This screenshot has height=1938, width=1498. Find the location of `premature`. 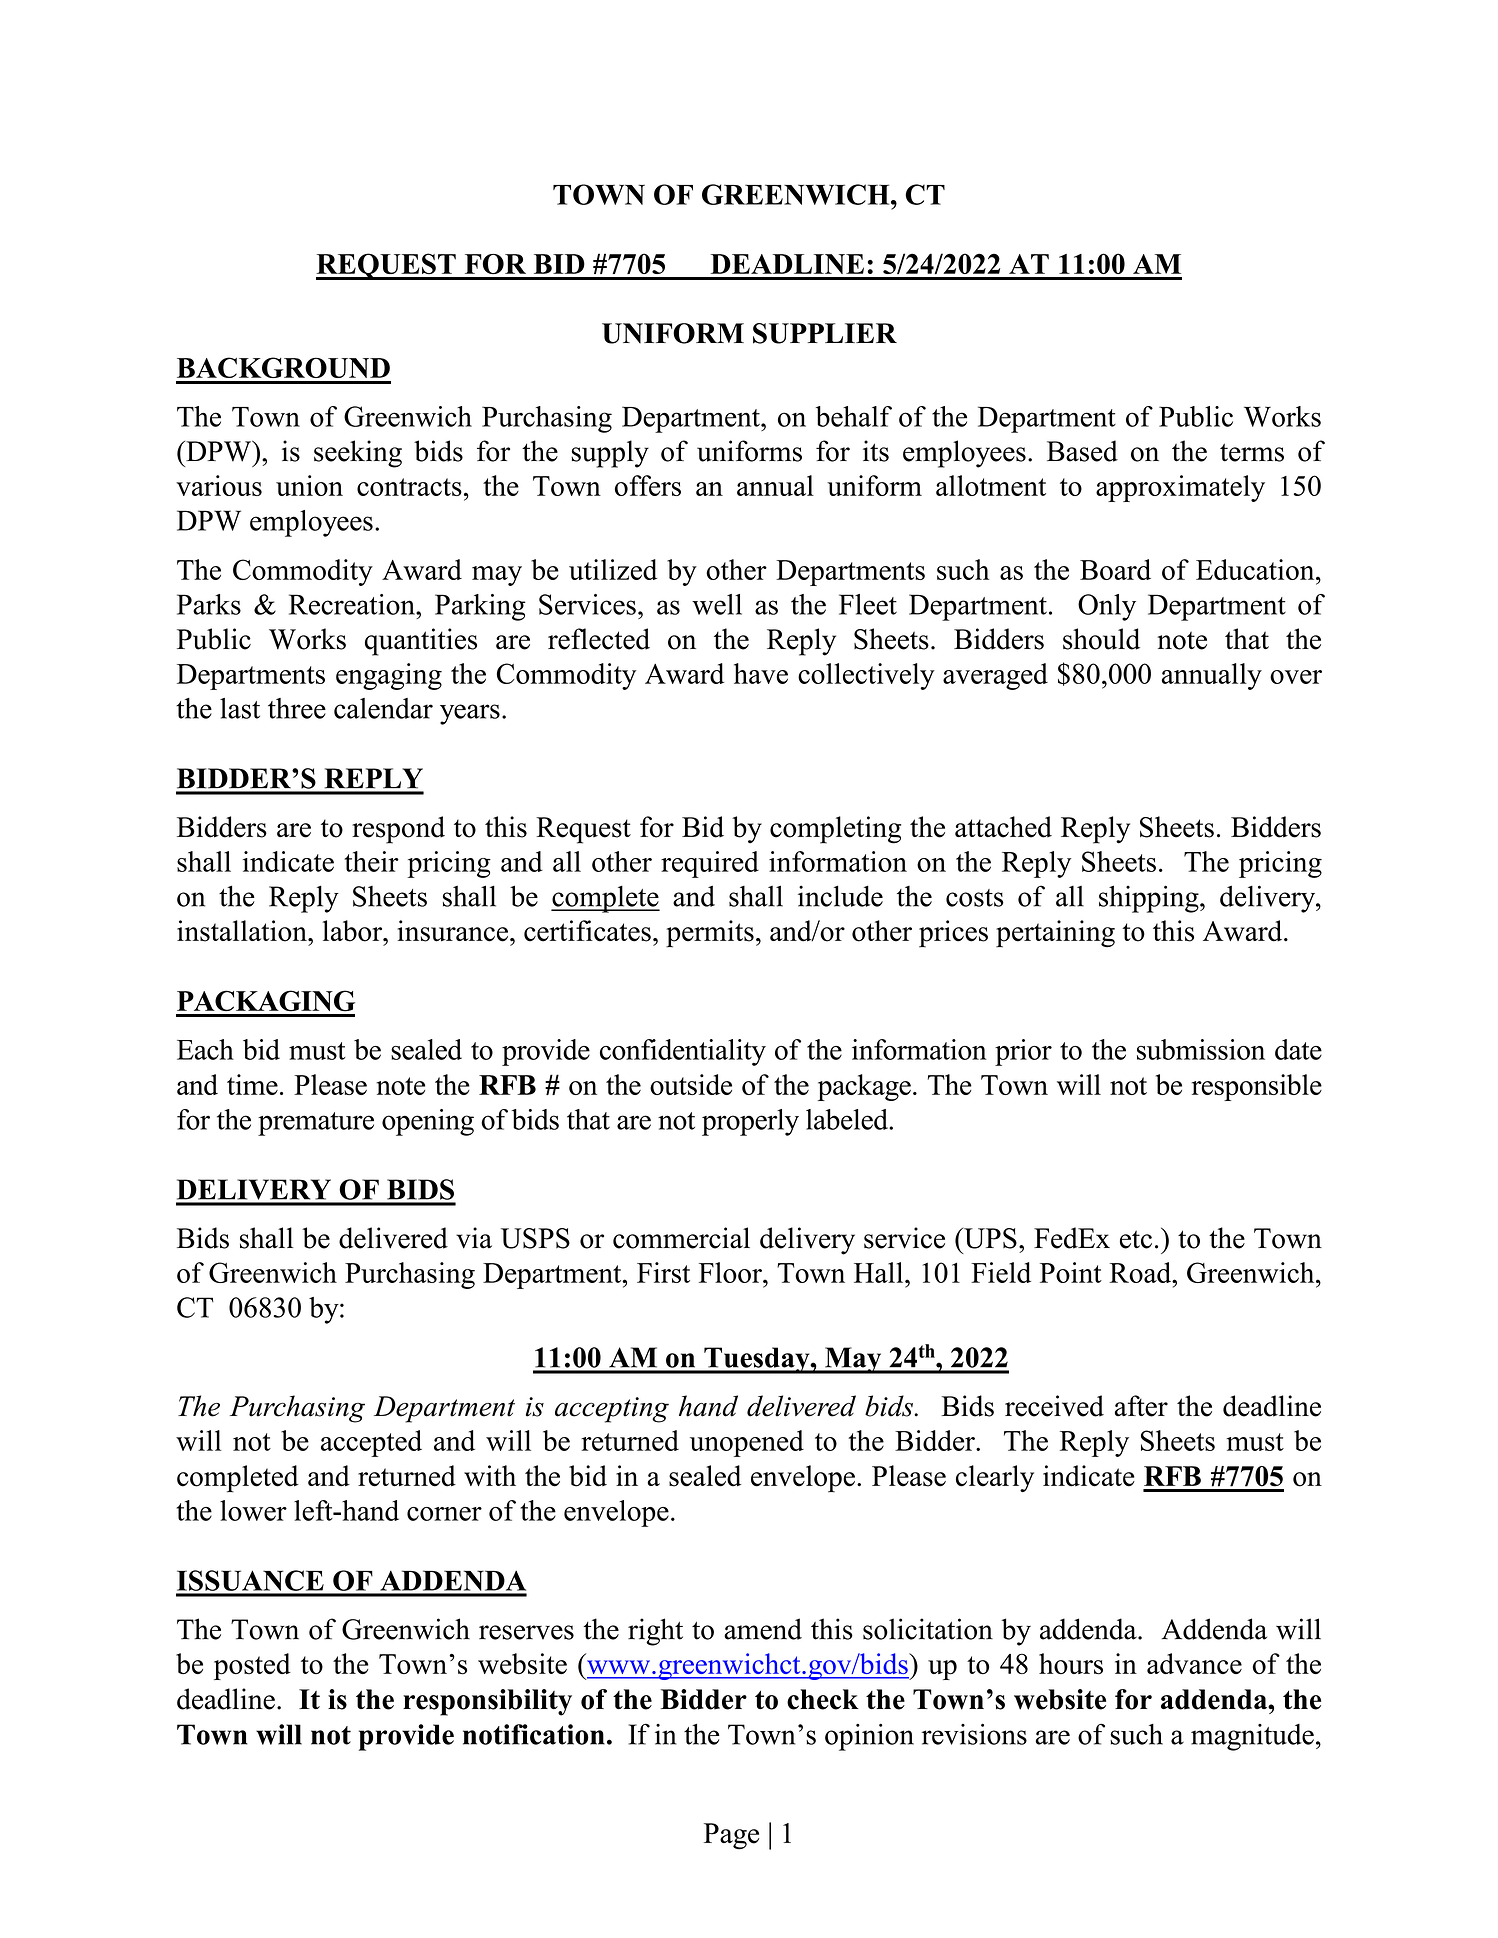

premature is located at coordinates (316, 1124).
